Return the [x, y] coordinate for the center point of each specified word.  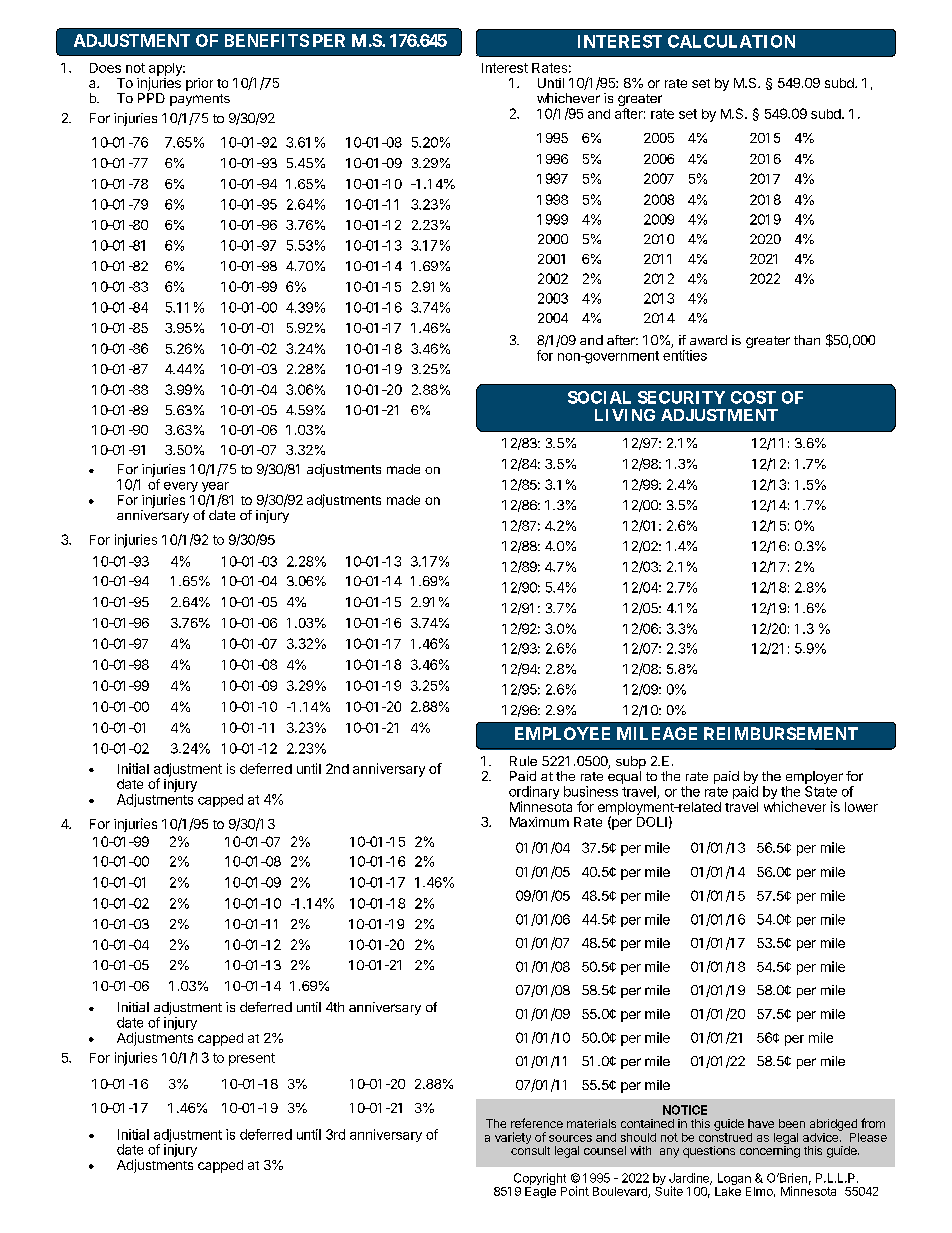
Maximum [539, 822]
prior [199, 84]
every [181, 488]
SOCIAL [599, 397]
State [821, 791]
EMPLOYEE [562, 733]
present [252, 1059]
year [215, 488]
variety [513, 1138]
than [807, 340]
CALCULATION [731, 41]
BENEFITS [267, 40]
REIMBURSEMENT [781, 733]
